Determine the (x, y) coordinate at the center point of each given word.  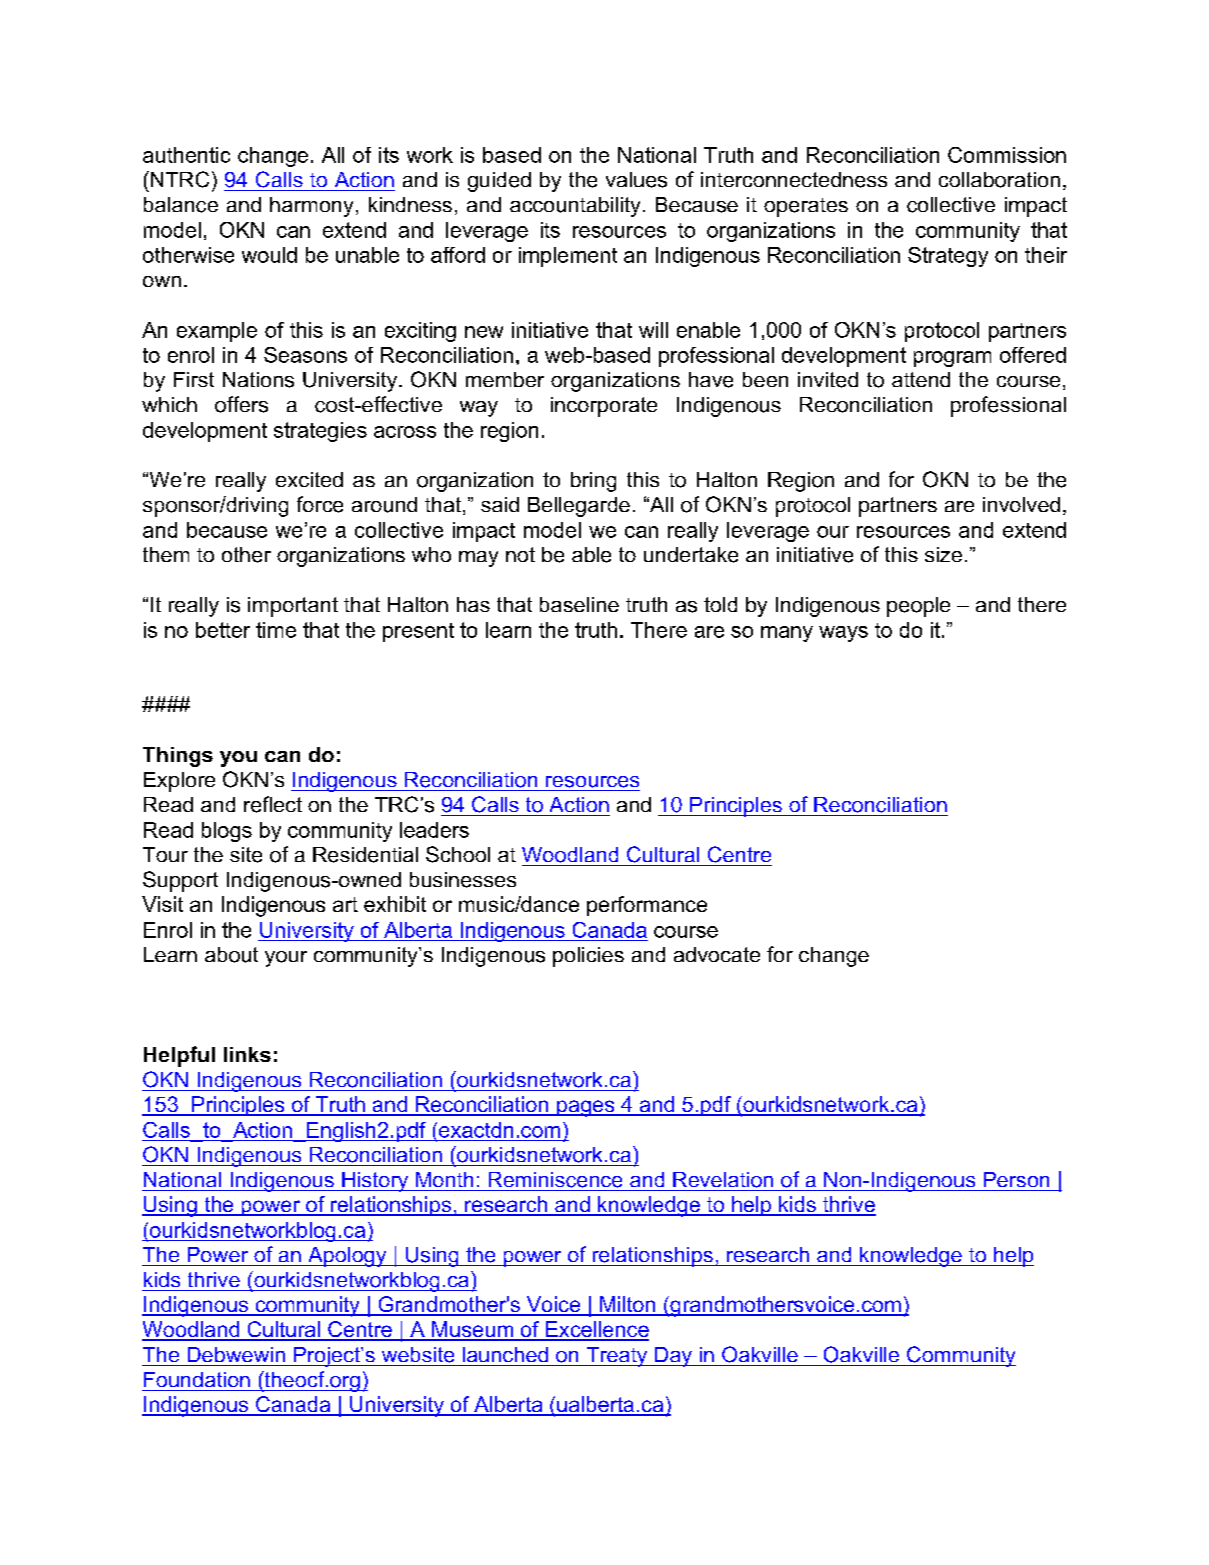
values (636, 180)
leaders (434, 830)
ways (843, 634)
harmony (311, 207)
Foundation (197, 1379)
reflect (273, 804)
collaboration (999, 180)
